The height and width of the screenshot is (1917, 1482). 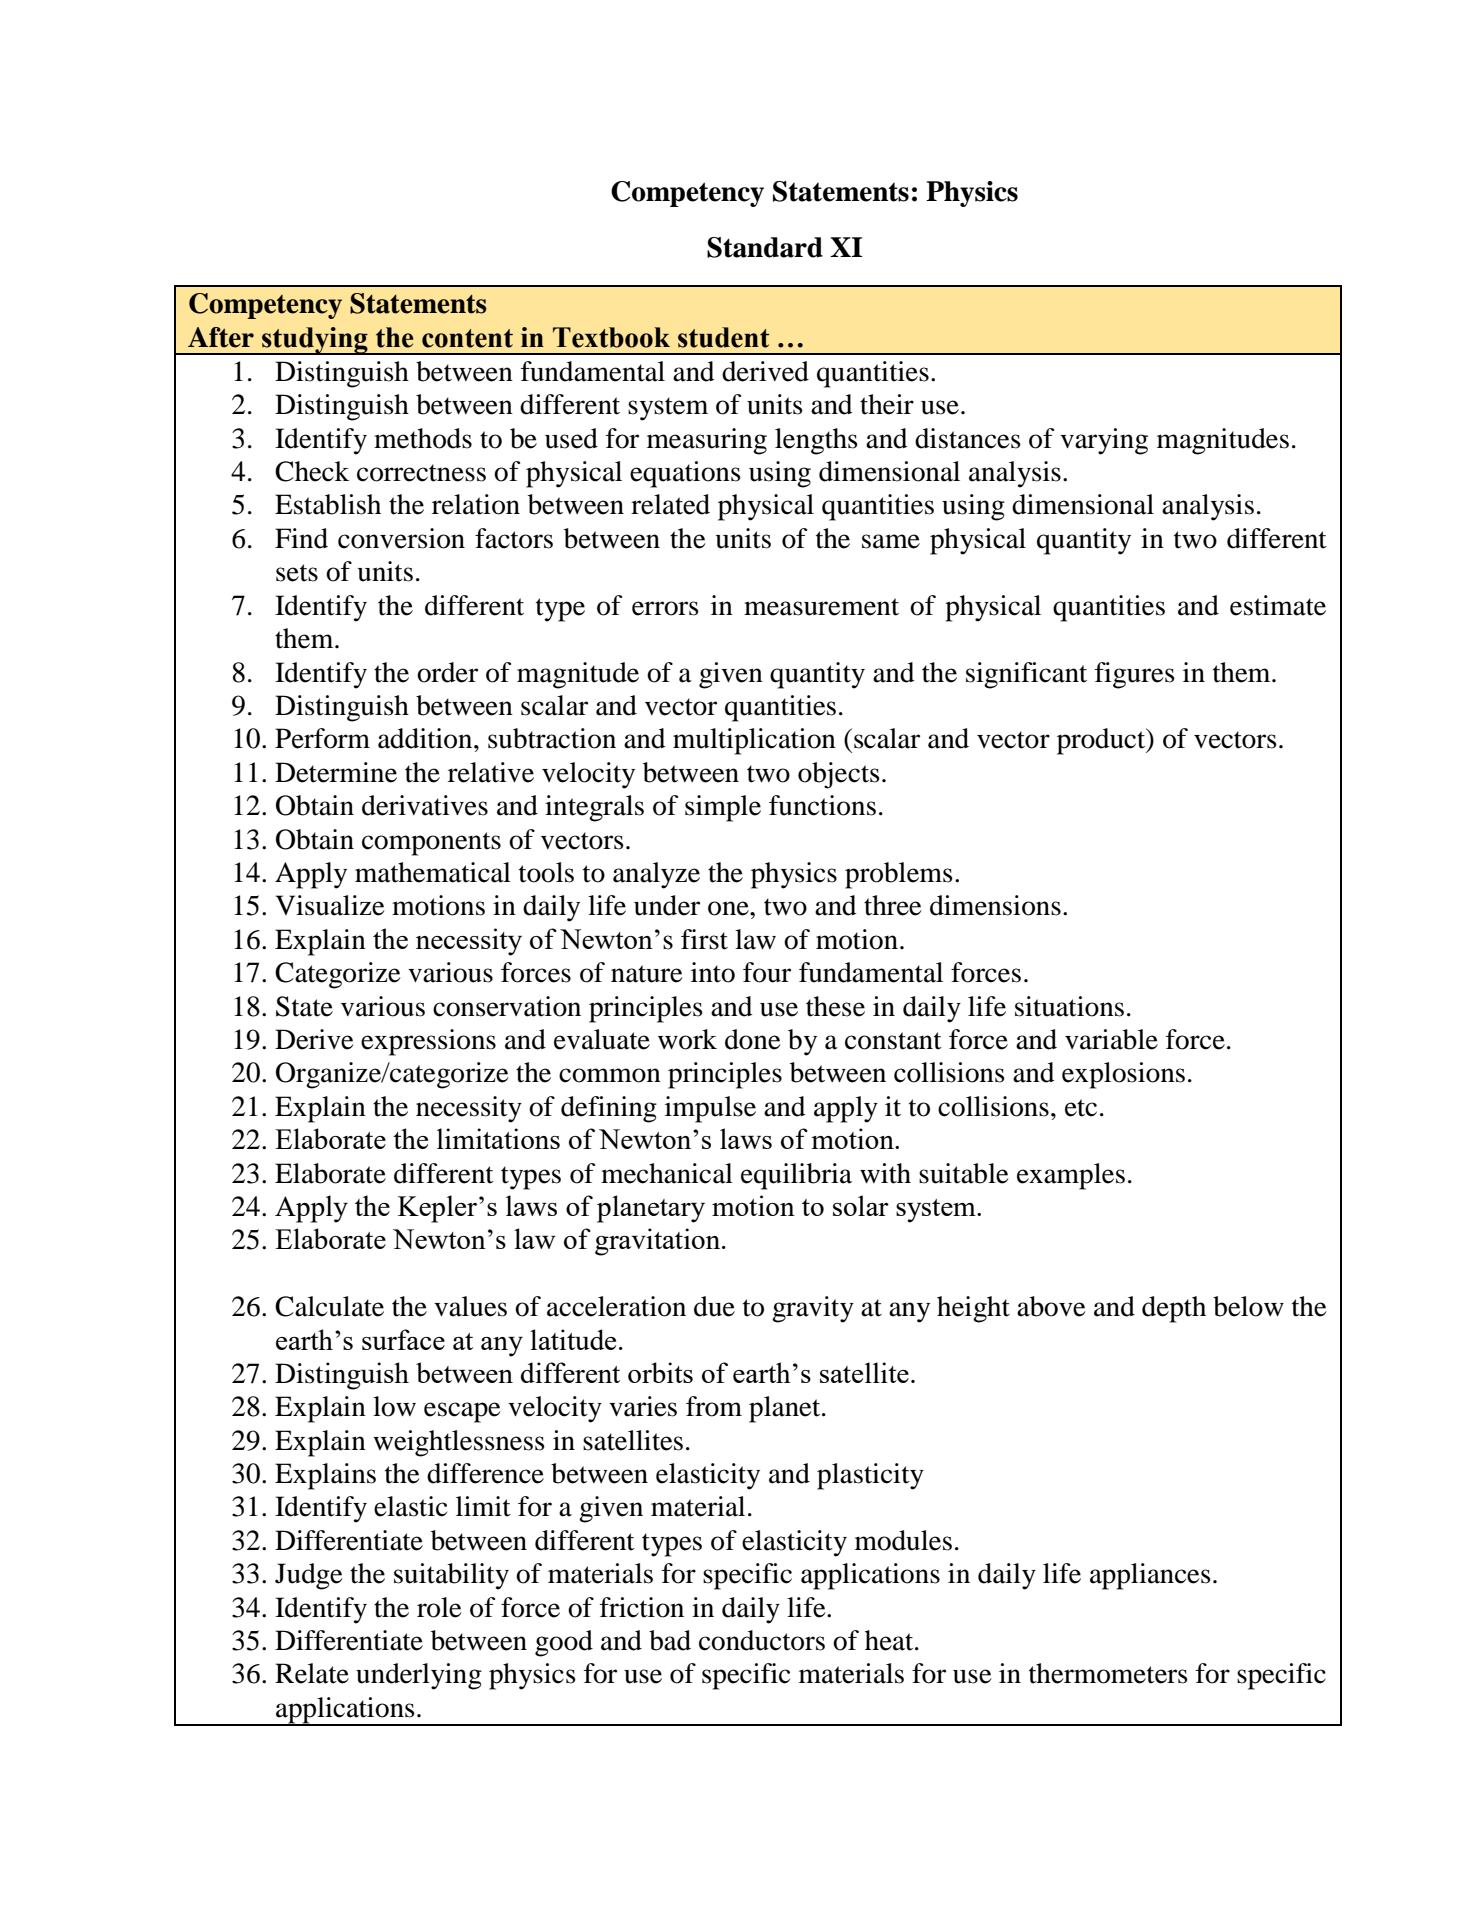 I want to click on Perform, so click(x=322, y=738).
